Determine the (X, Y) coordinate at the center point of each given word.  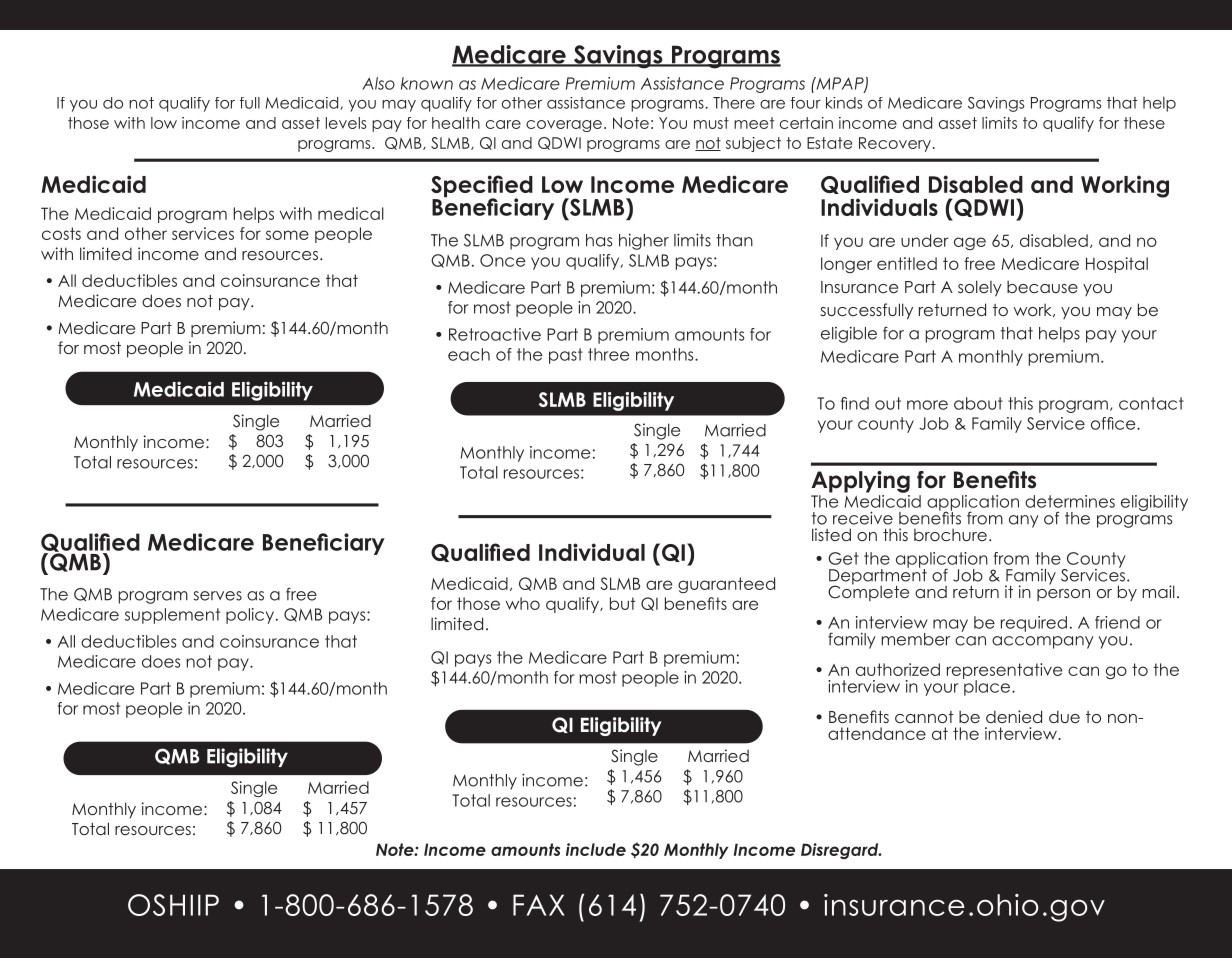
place (988, 687)
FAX (539, 905)
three (608, 354)
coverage (564, 126)
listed (831, 534)
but (622, 603)
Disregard (841, 851)
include (596, 849)
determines (1070, 501)
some (287, 235)
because (1042, 286)
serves (217, 596)
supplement (172, 616)
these (1144, 123)
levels (346, 123)
